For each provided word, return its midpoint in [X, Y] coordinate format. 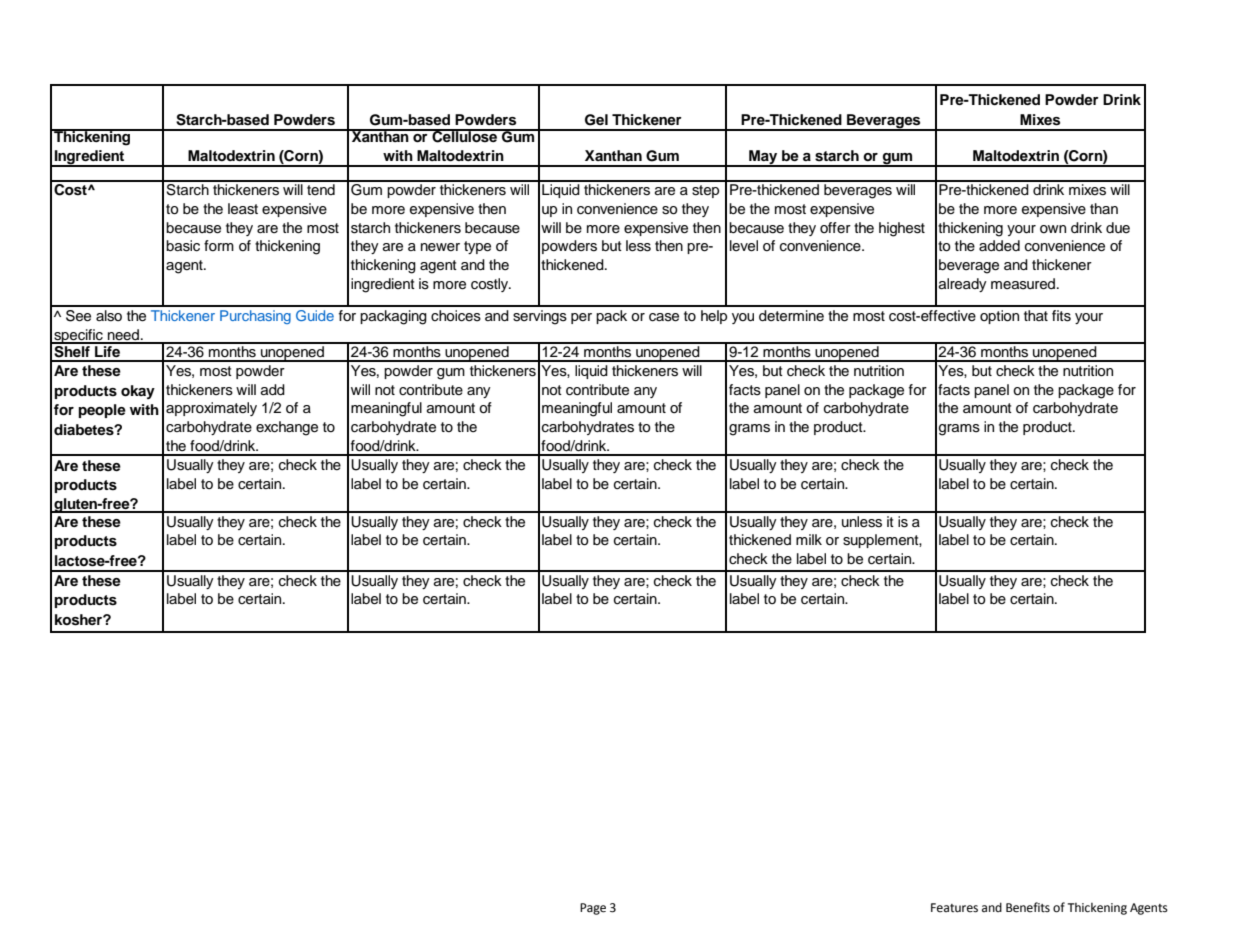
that [1036, 315]
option [999, 317]
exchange [287, 428]
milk [809, 539]
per [581, 318]
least [243, 209]
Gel [596, 120]
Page [593, 909]
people [102, 411]
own [1053, 229]
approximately [211, 409]
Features [954, 908]
